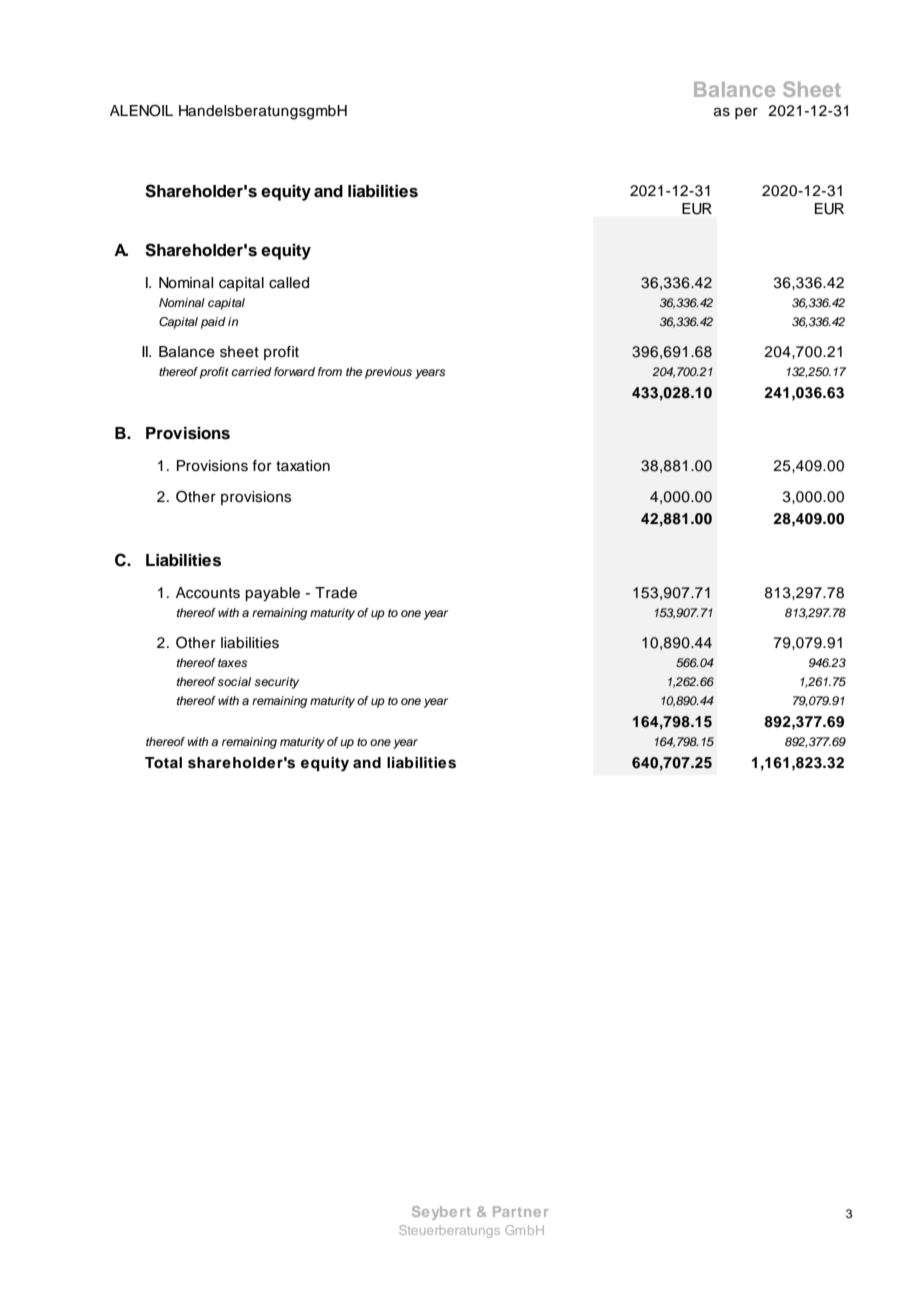 The width and height of the document is (924, 1308). I want to click on carried, so click(251, 371).
